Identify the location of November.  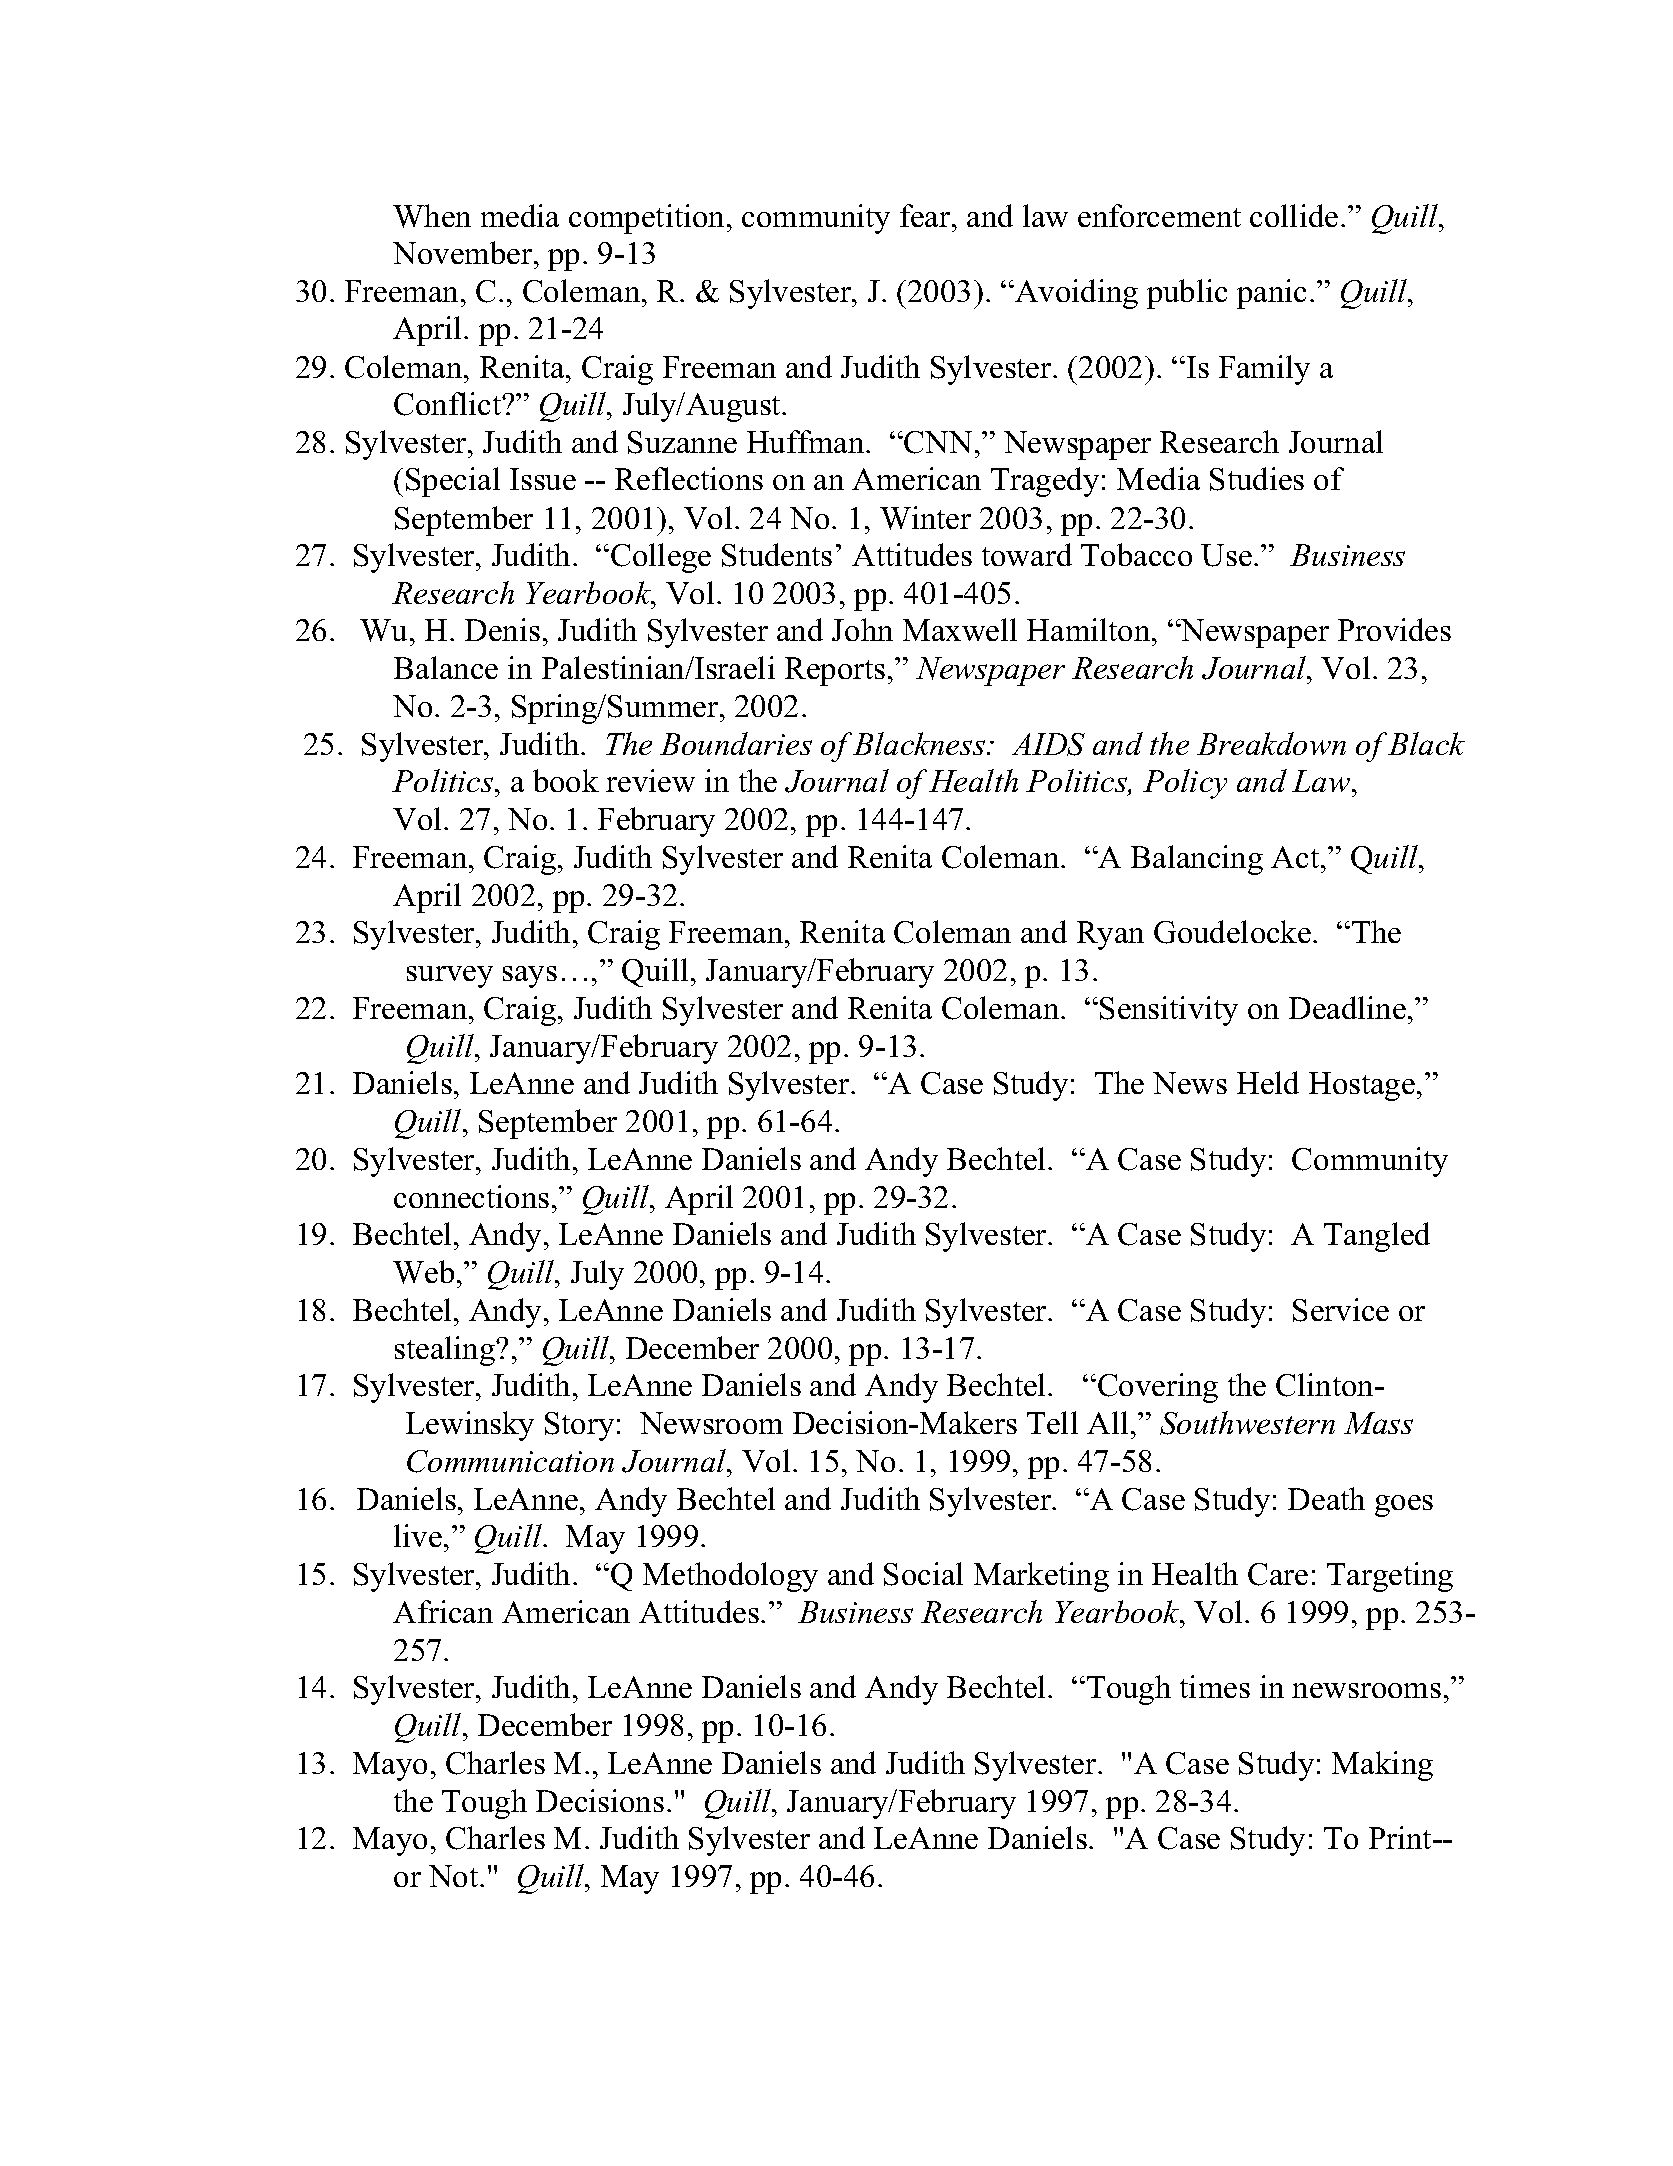
(464, 252).
